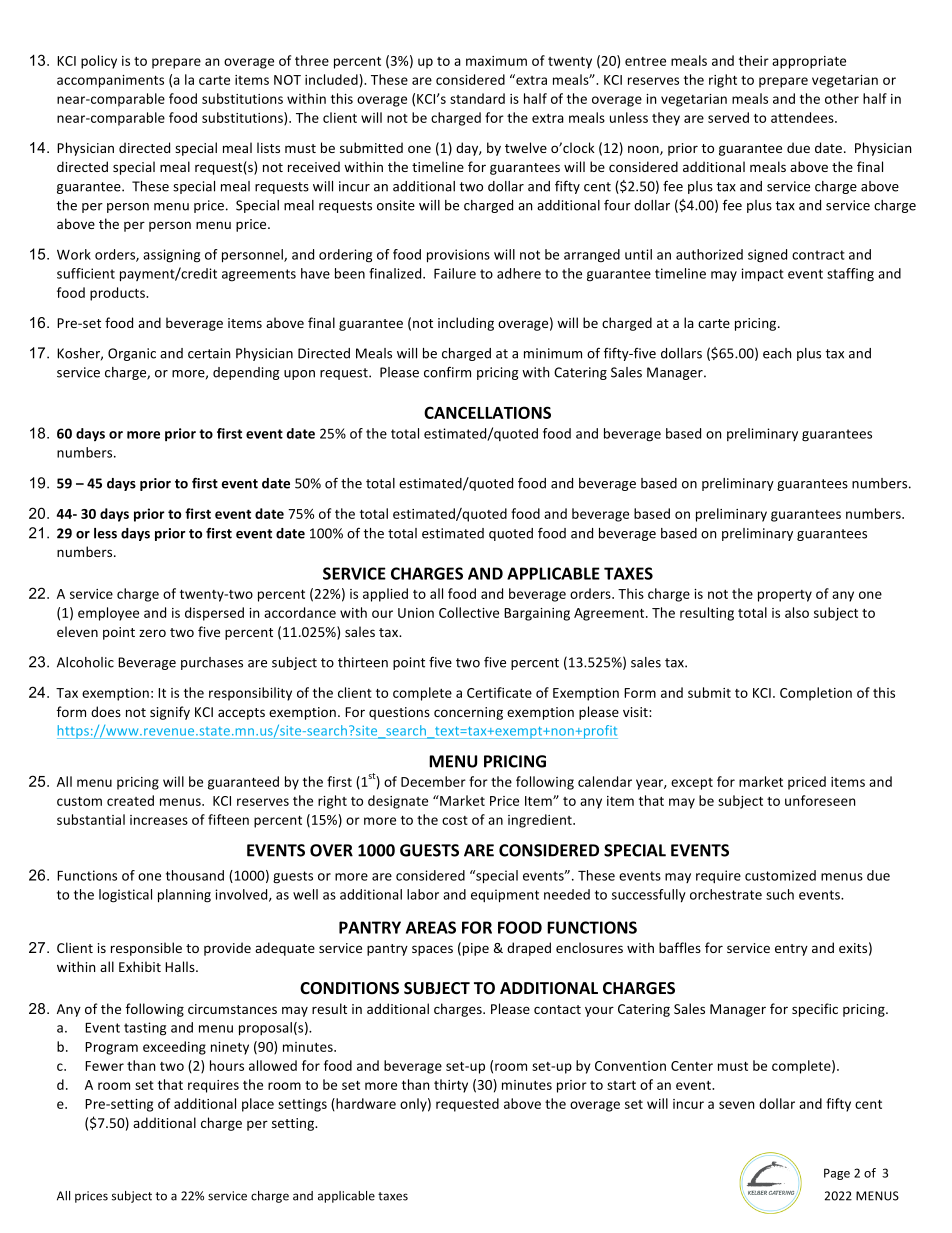 The height and width of the document is (1233, 952). Describe the element at coordinates (477, 98) in the document. I see `standard` at that location.
